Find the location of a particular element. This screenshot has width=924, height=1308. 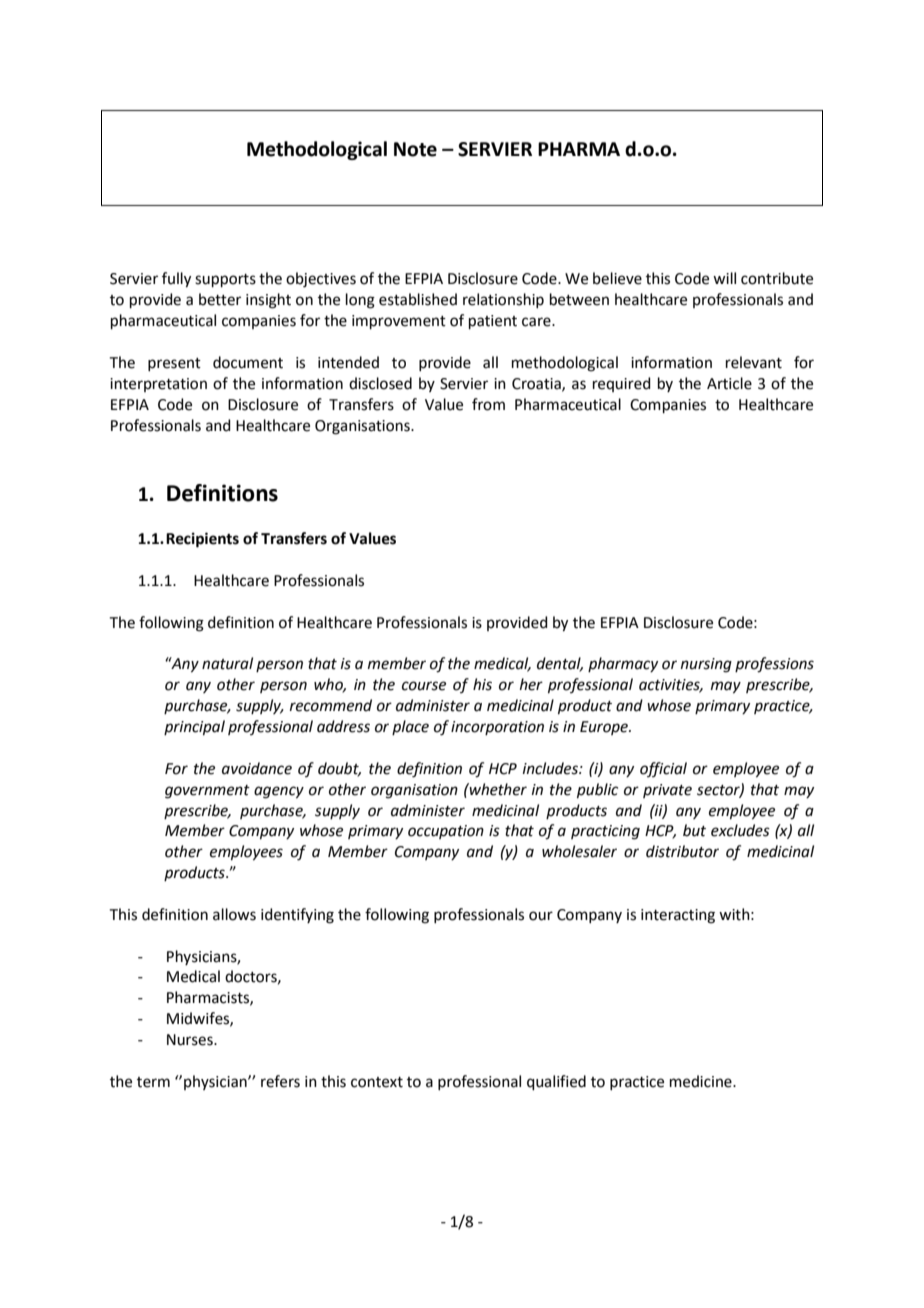

Note is located at coordinates (415, 149).
